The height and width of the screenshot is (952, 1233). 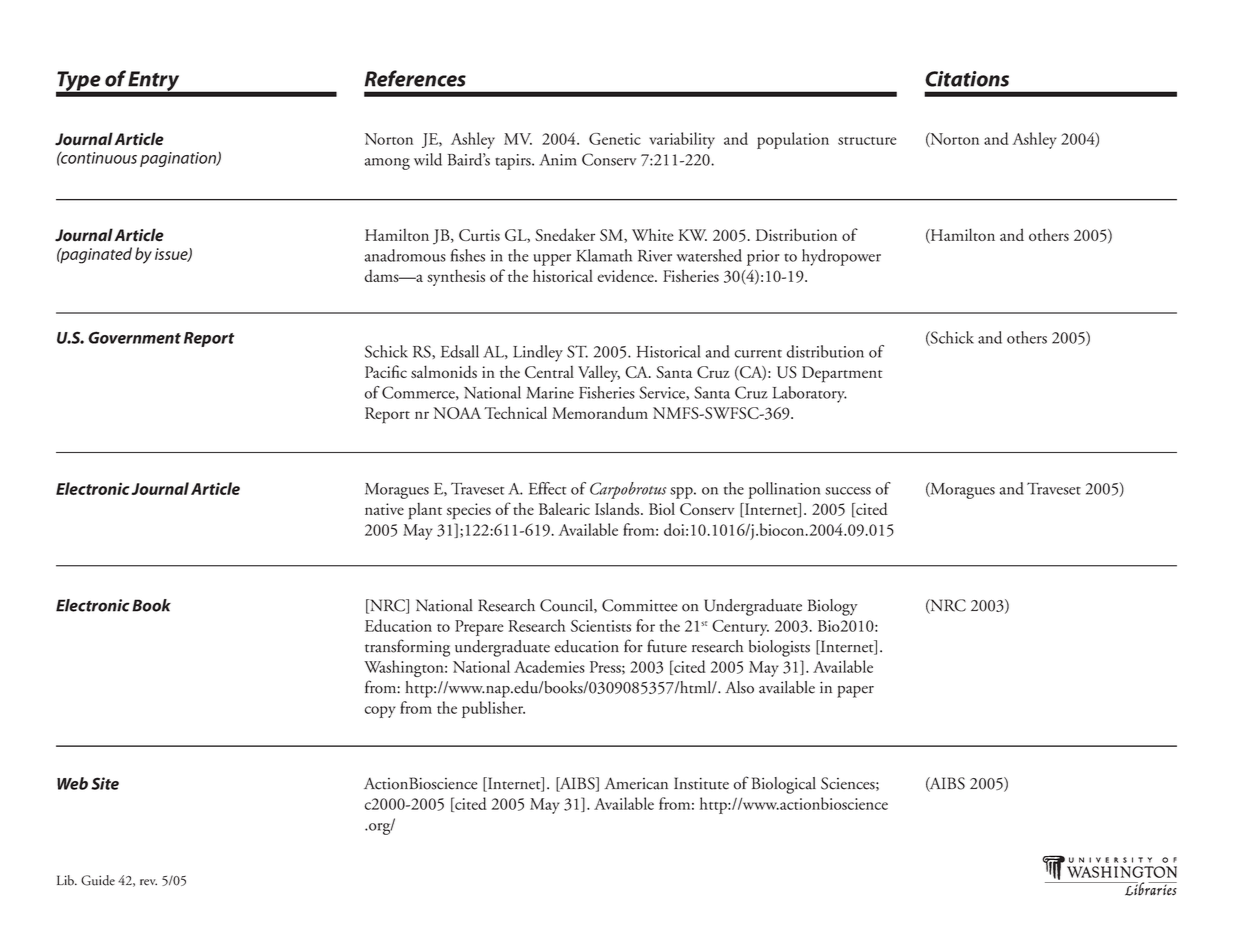 What do you see at coordinates (415, 78) in the screenshot?
I see `References` at bounding box center [415, 78].
